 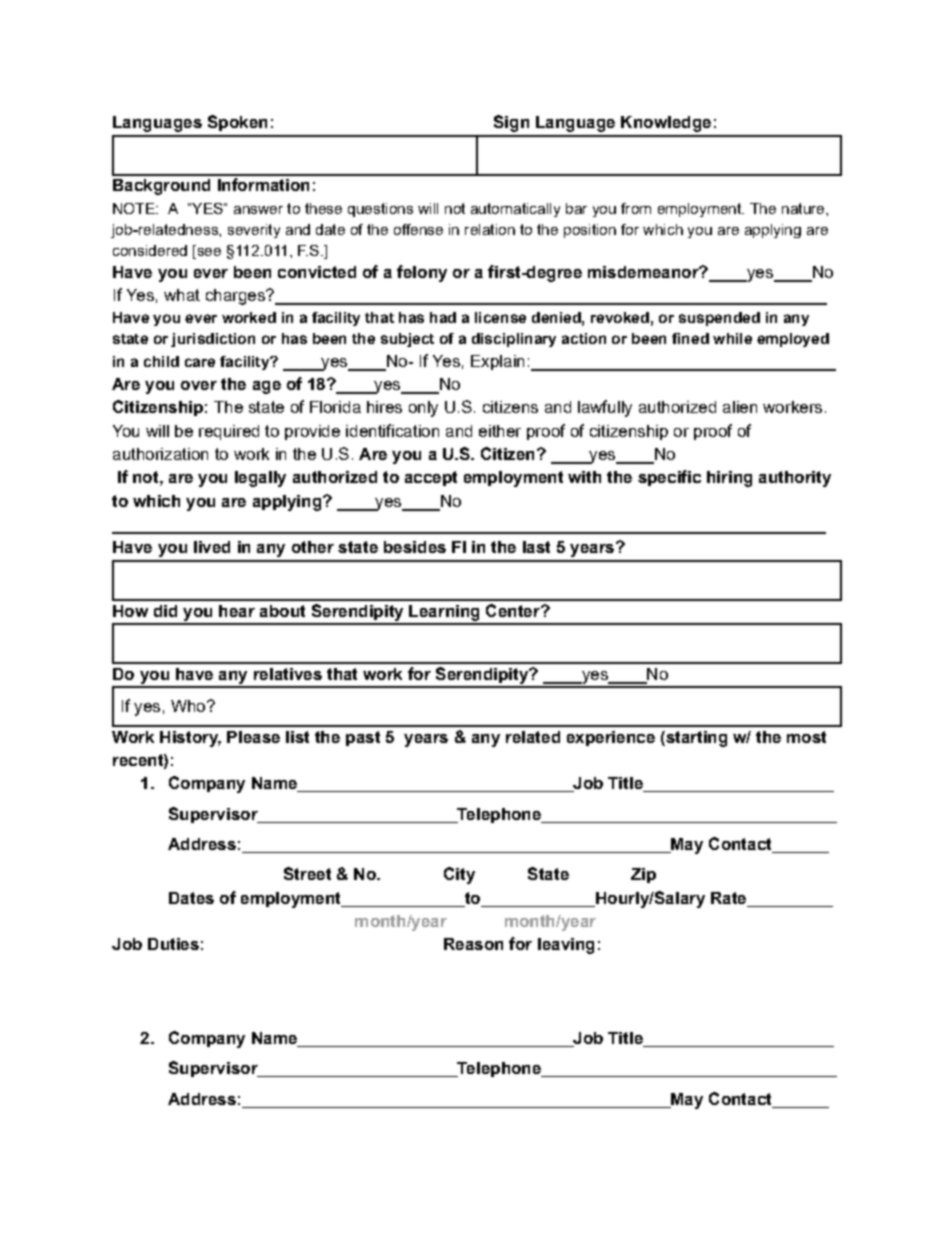 What do you see at coordinates (212, 547) in the page?
I see `lived` at bounding box center [212, 547].
